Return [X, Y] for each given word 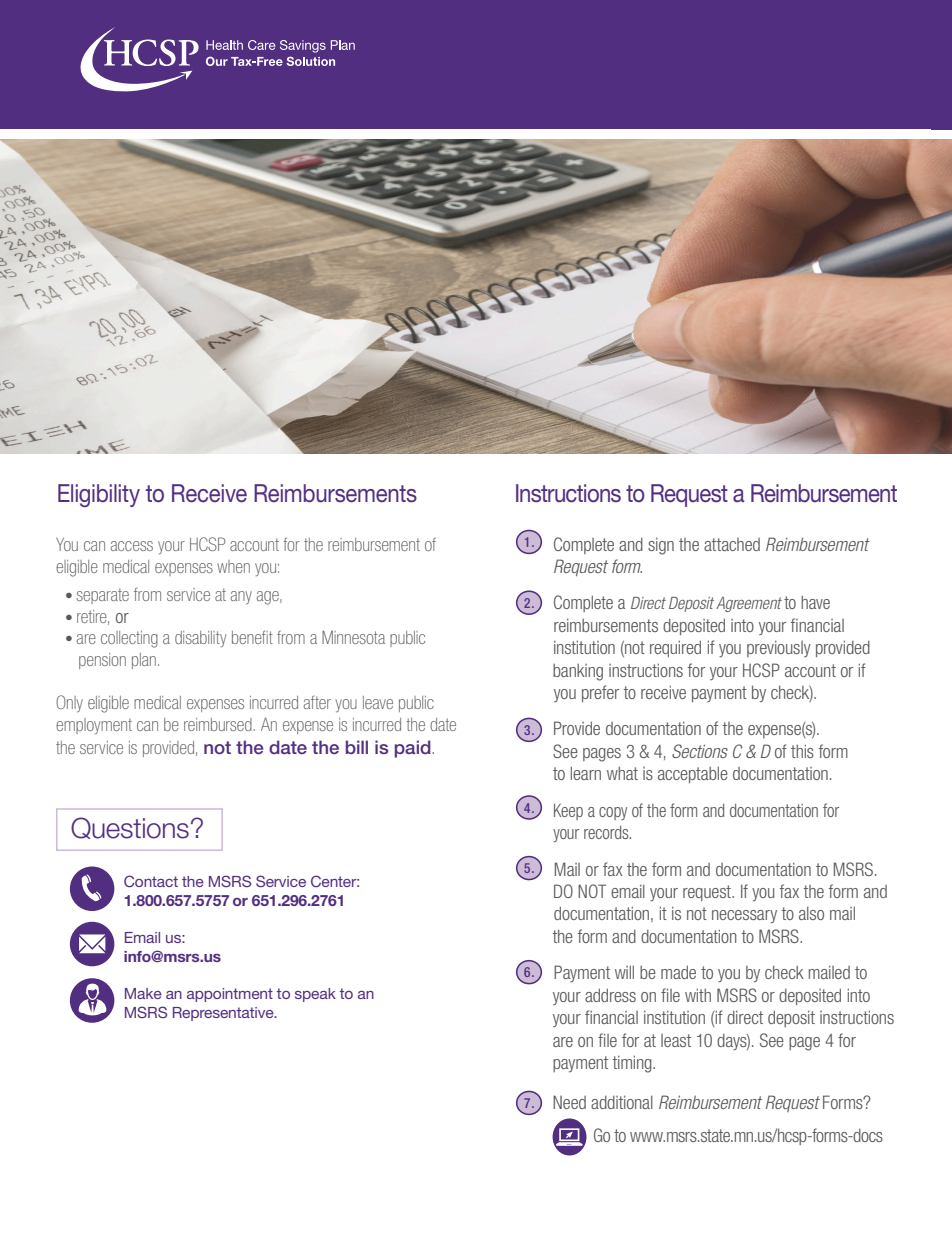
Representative [224, 1014]
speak [315, 995]
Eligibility [99, 495]
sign [661, 546]
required [675, 648]
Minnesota [353, 637]
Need [569, 1102]
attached [732, 544]
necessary [744, 916]
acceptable [693, 774]
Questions [130, 828]
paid [414, 749]
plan [144, 661]
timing [633, 1064]
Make [143, 993]
